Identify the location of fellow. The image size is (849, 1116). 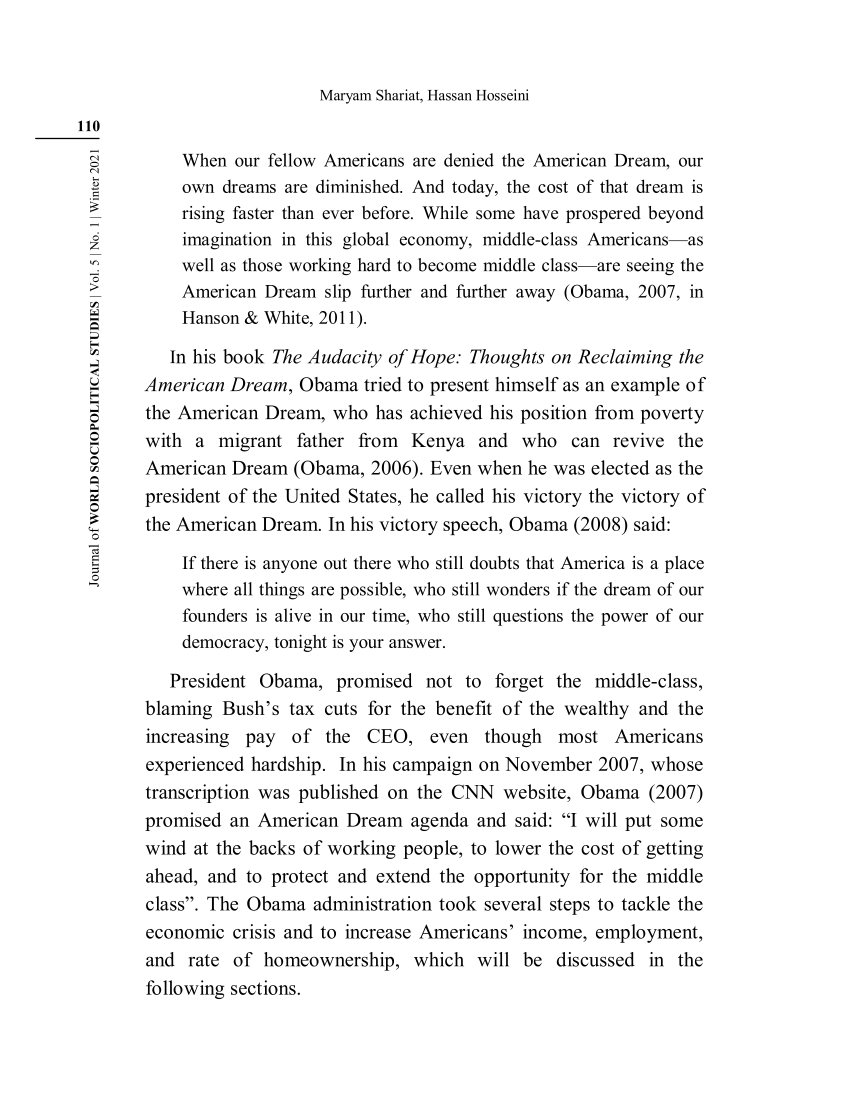
(292, 160).
